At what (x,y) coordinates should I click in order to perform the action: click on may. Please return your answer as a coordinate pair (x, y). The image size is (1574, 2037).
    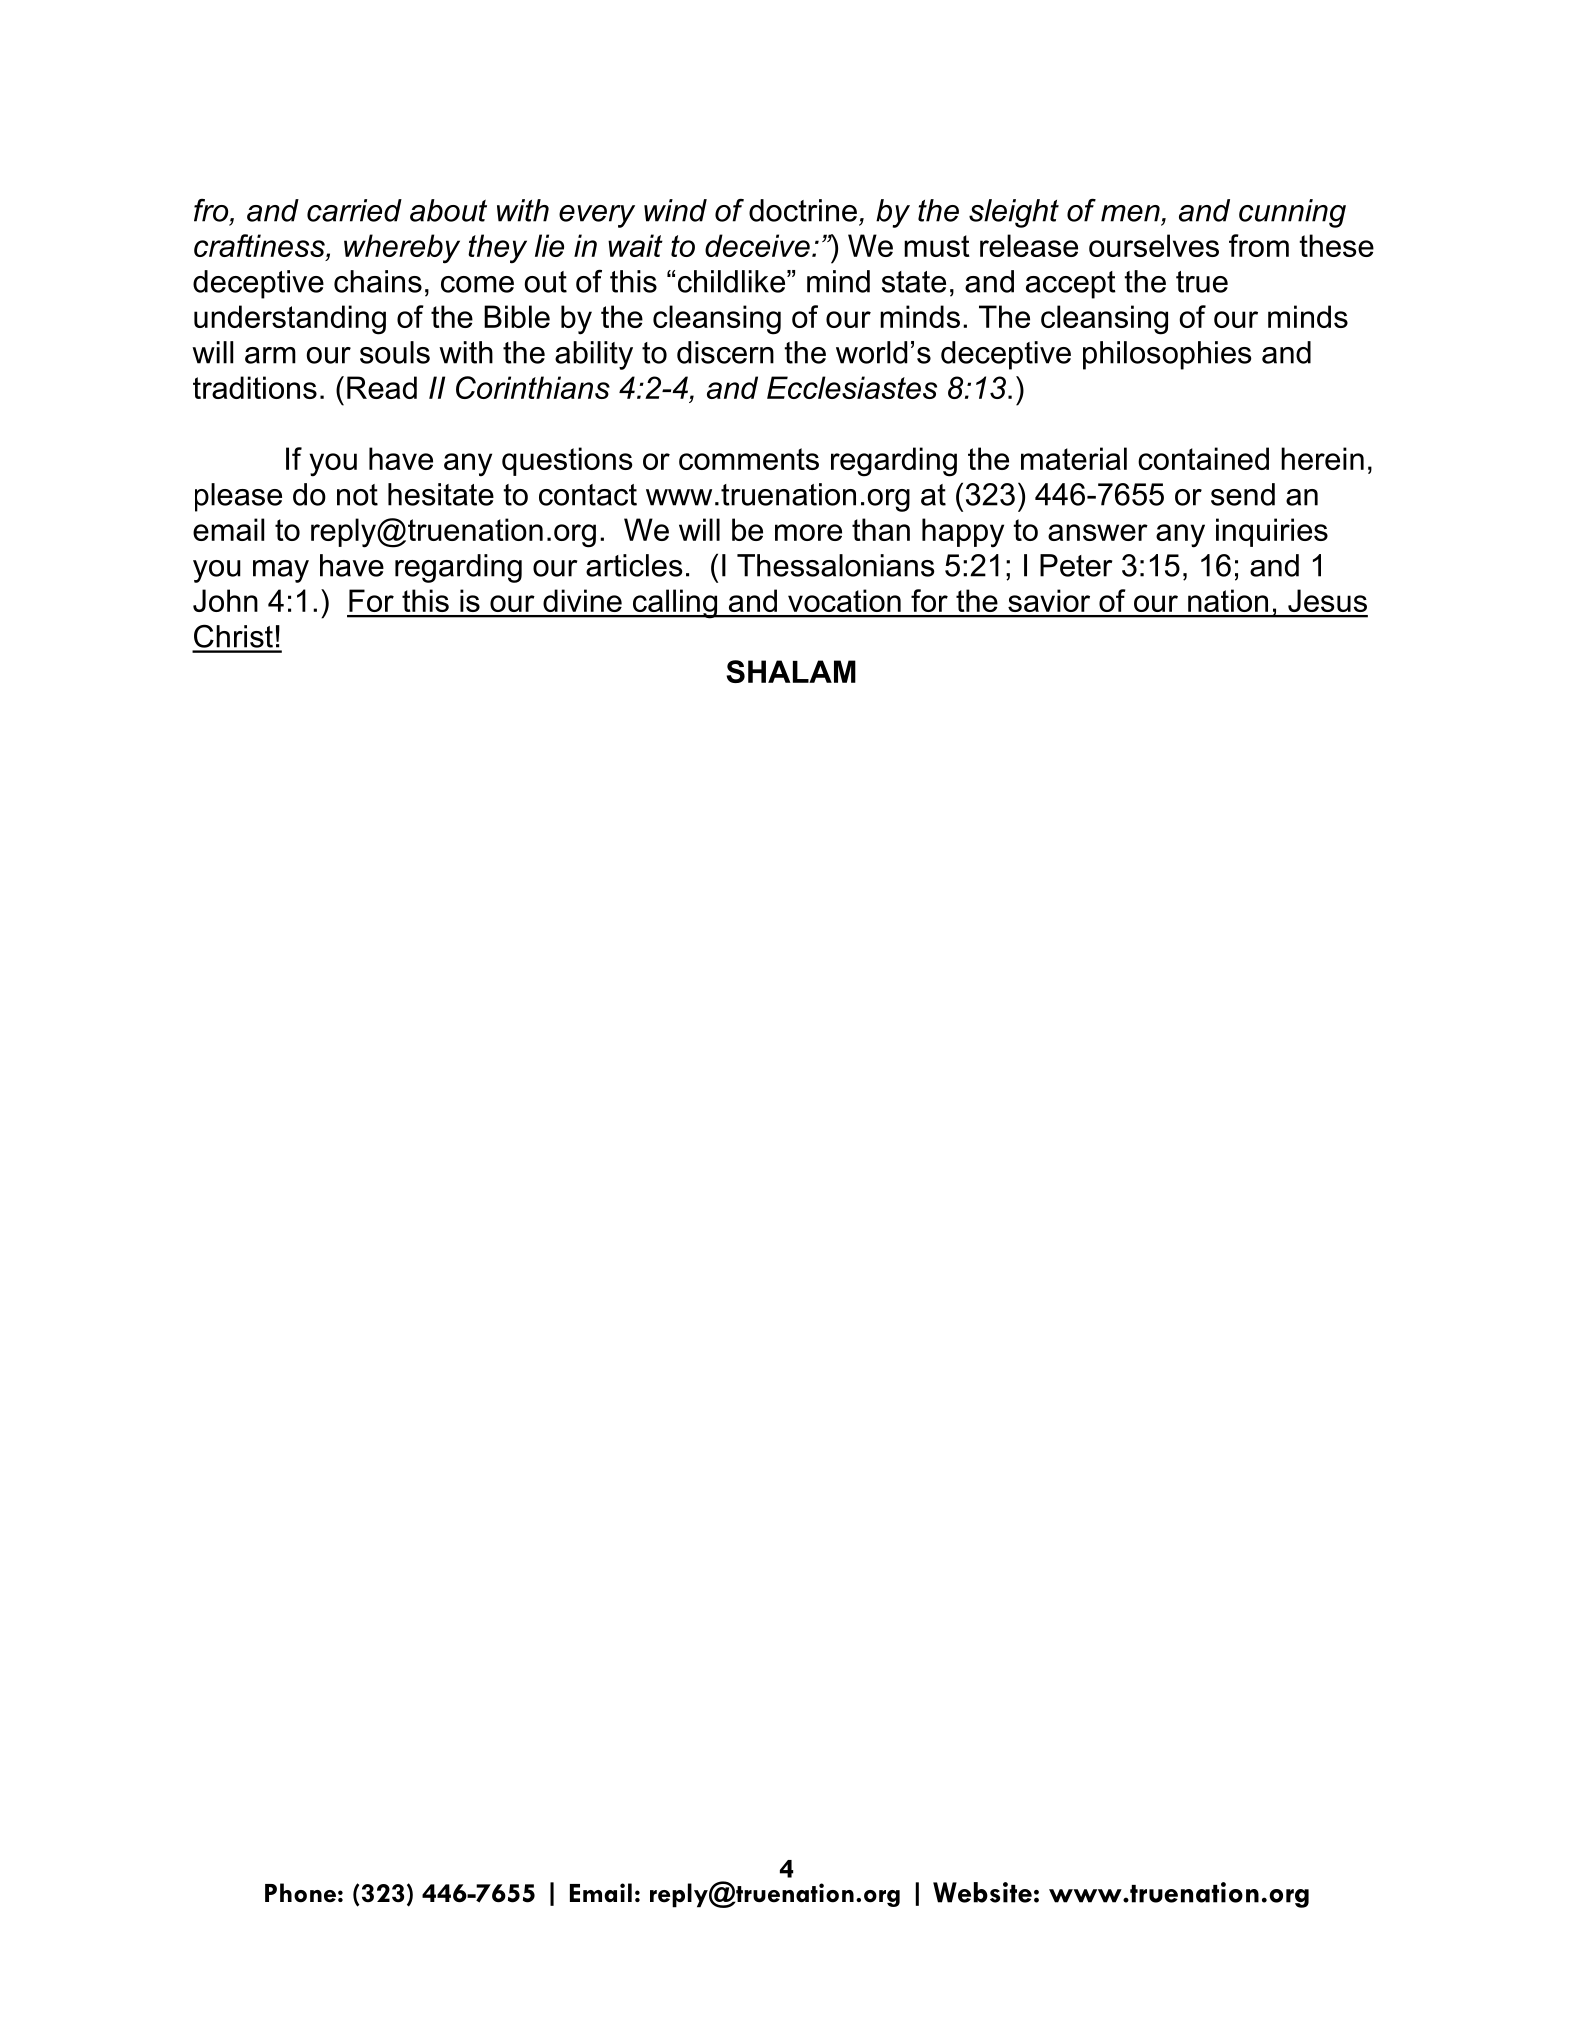
    Looking at the image, I should click on (281, 571).
